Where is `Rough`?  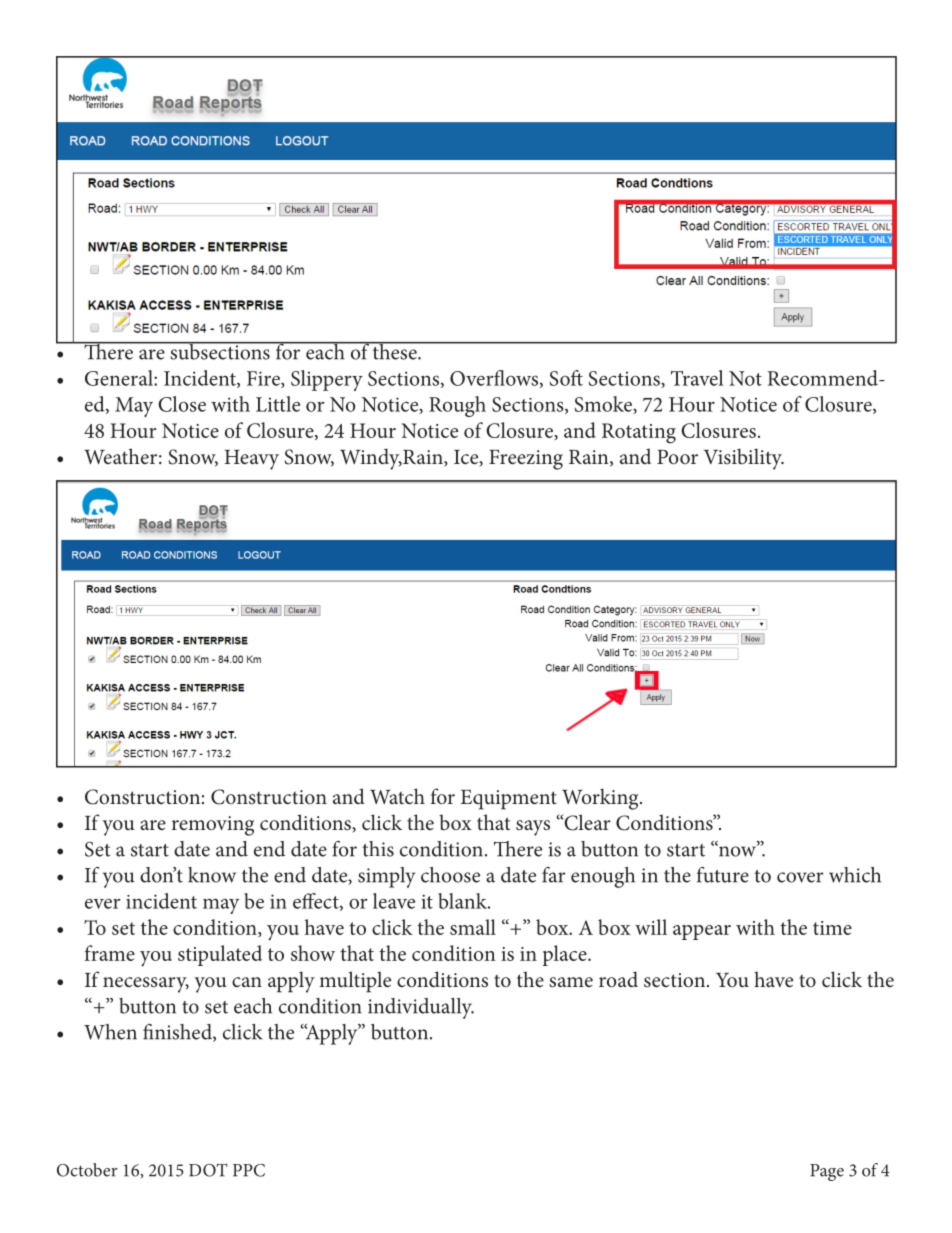 Rough is located at coordinates (457, 406).
